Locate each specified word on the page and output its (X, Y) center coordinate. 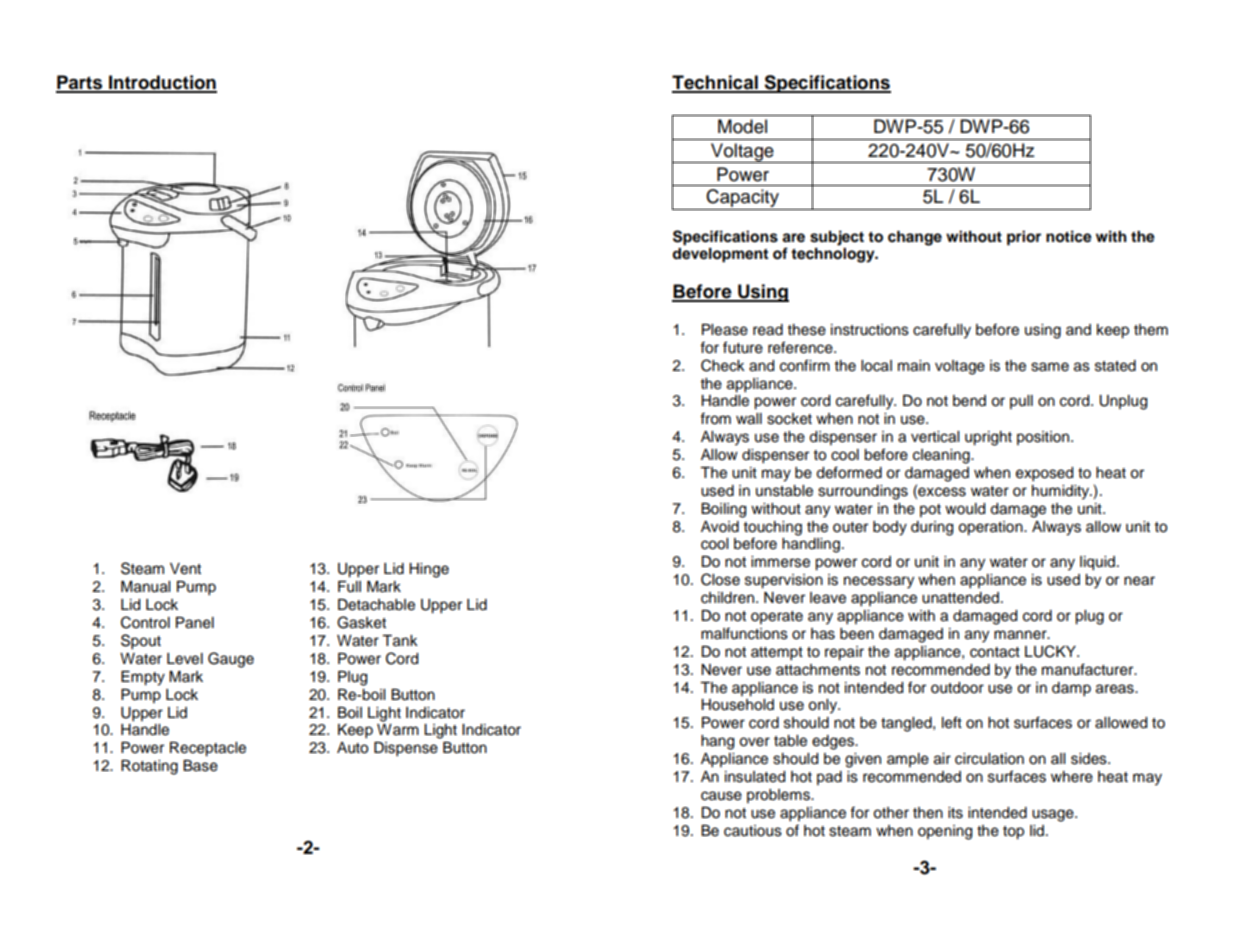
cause (721, 796)
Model (742, 126)
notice (1069, 236)
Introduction (162, 83)
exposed (1044, 474)
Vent (185, 569)
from (715, 418)
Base (200, 766)
